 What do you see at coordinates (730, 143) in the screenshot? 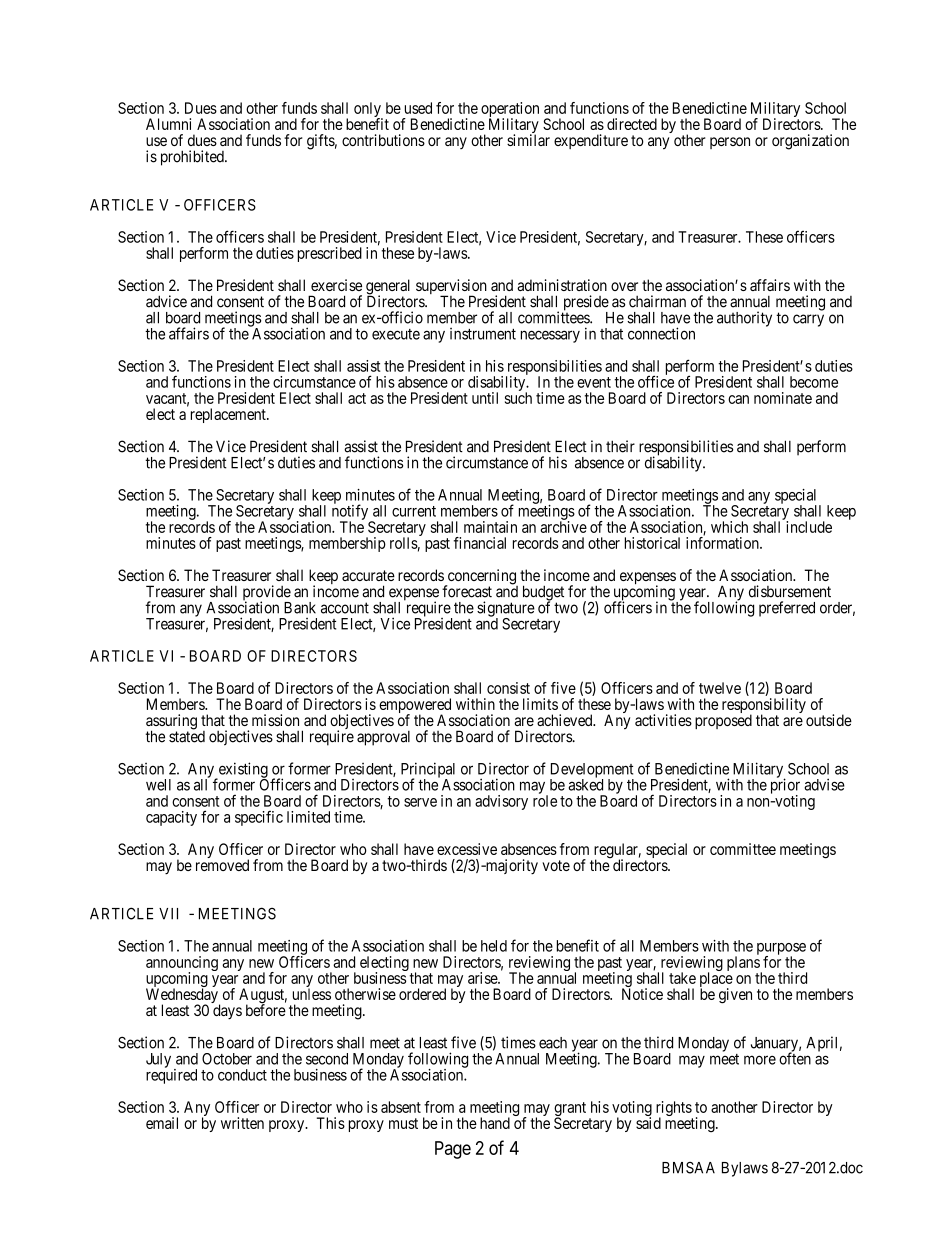
I see `person` at bounding box center [730, 143].
